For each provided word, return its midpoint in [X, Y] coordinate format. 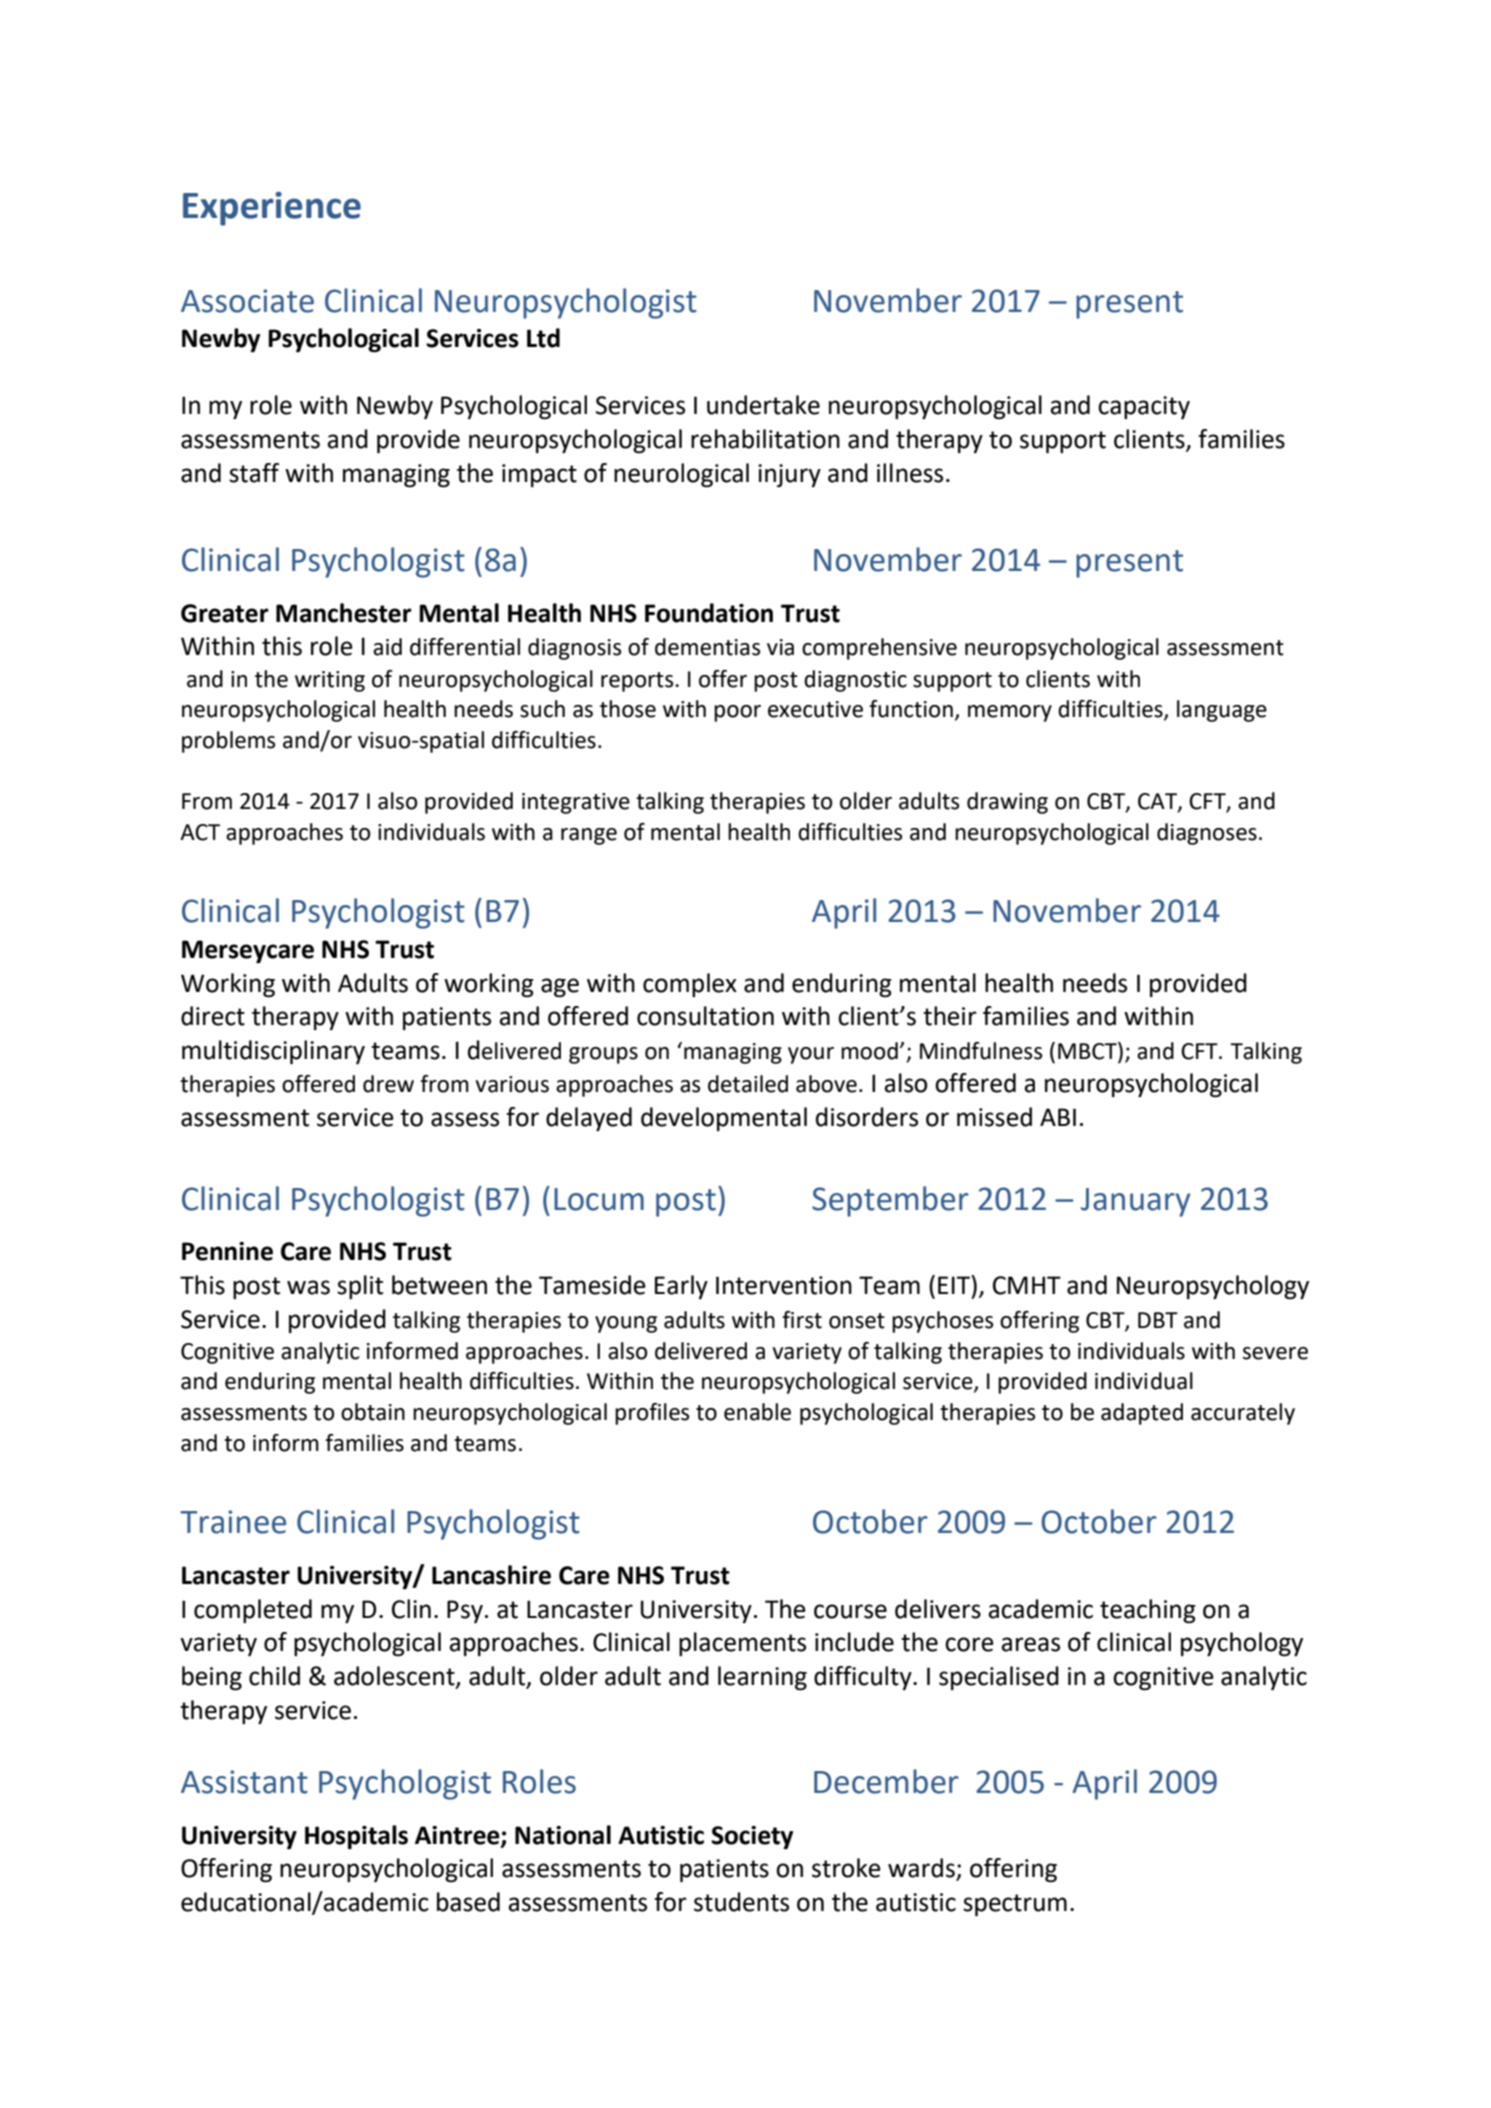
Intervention [784, 1285]
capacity [1144, 407]
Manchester [344, 613]
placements [742, 1644]
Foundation [709, 613]
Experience [272, 209]
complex [690, 985]
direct [213, 1016]
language [1222, 711]
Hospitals [356, 1837]
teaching [1148, 1611]
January [1135, 1202]
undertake [763, 405]
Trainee [233, 1522]
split [360, 1287]
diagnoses [1207, 834]
